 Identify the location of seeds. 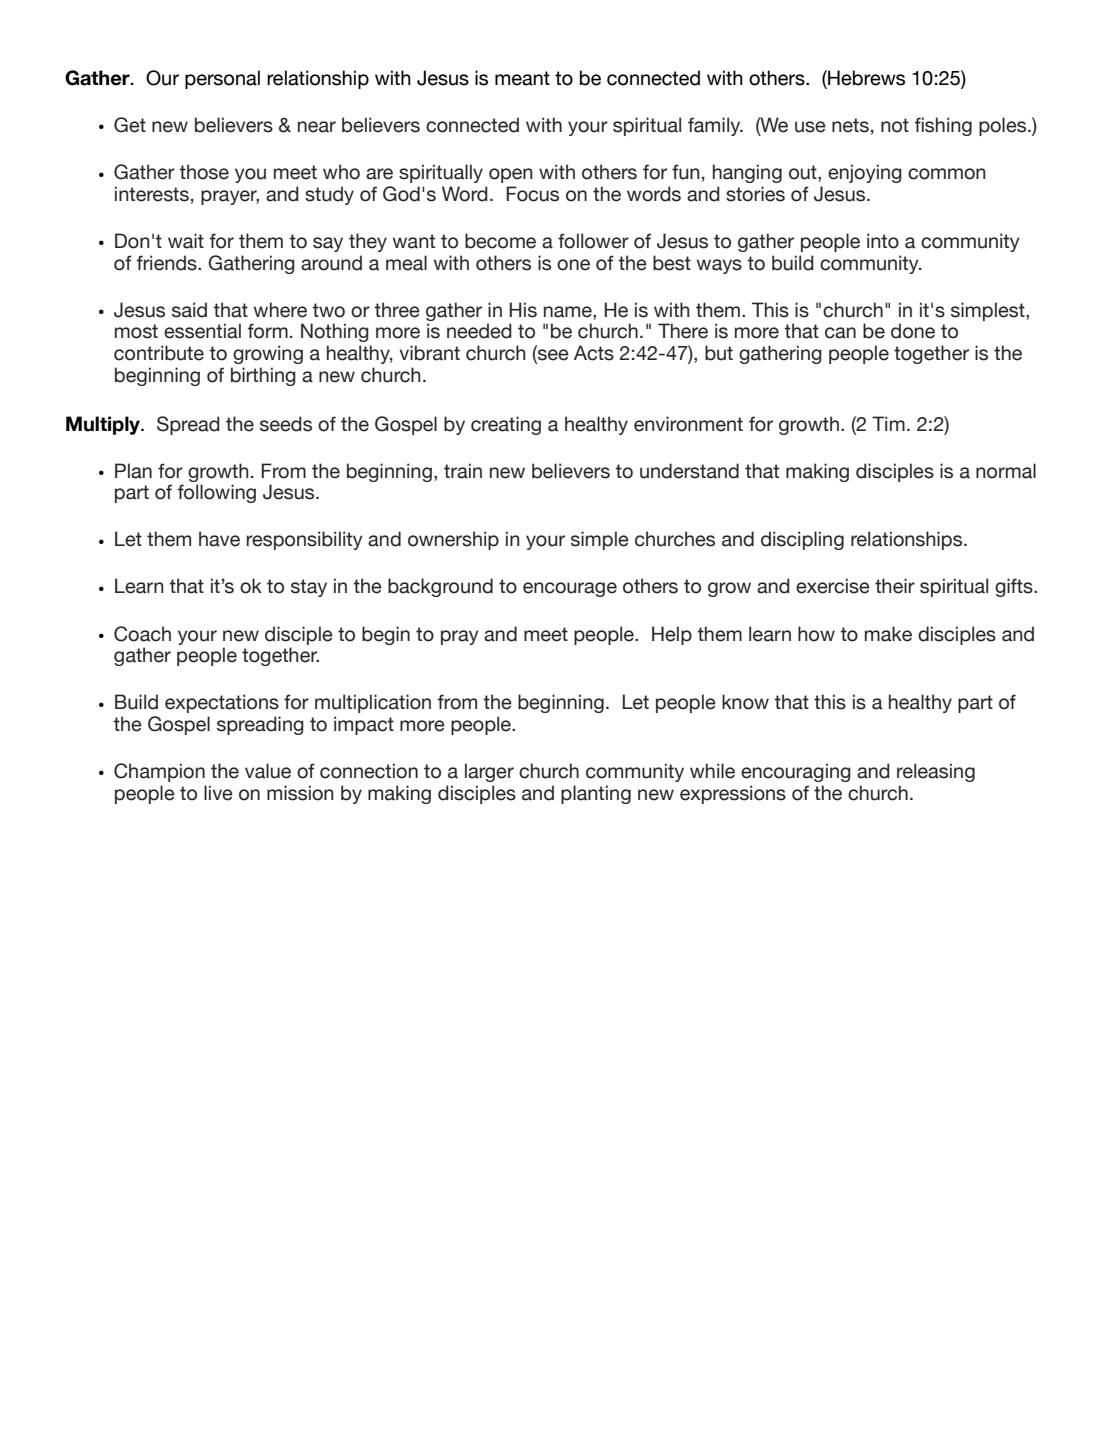
(286, 424).
